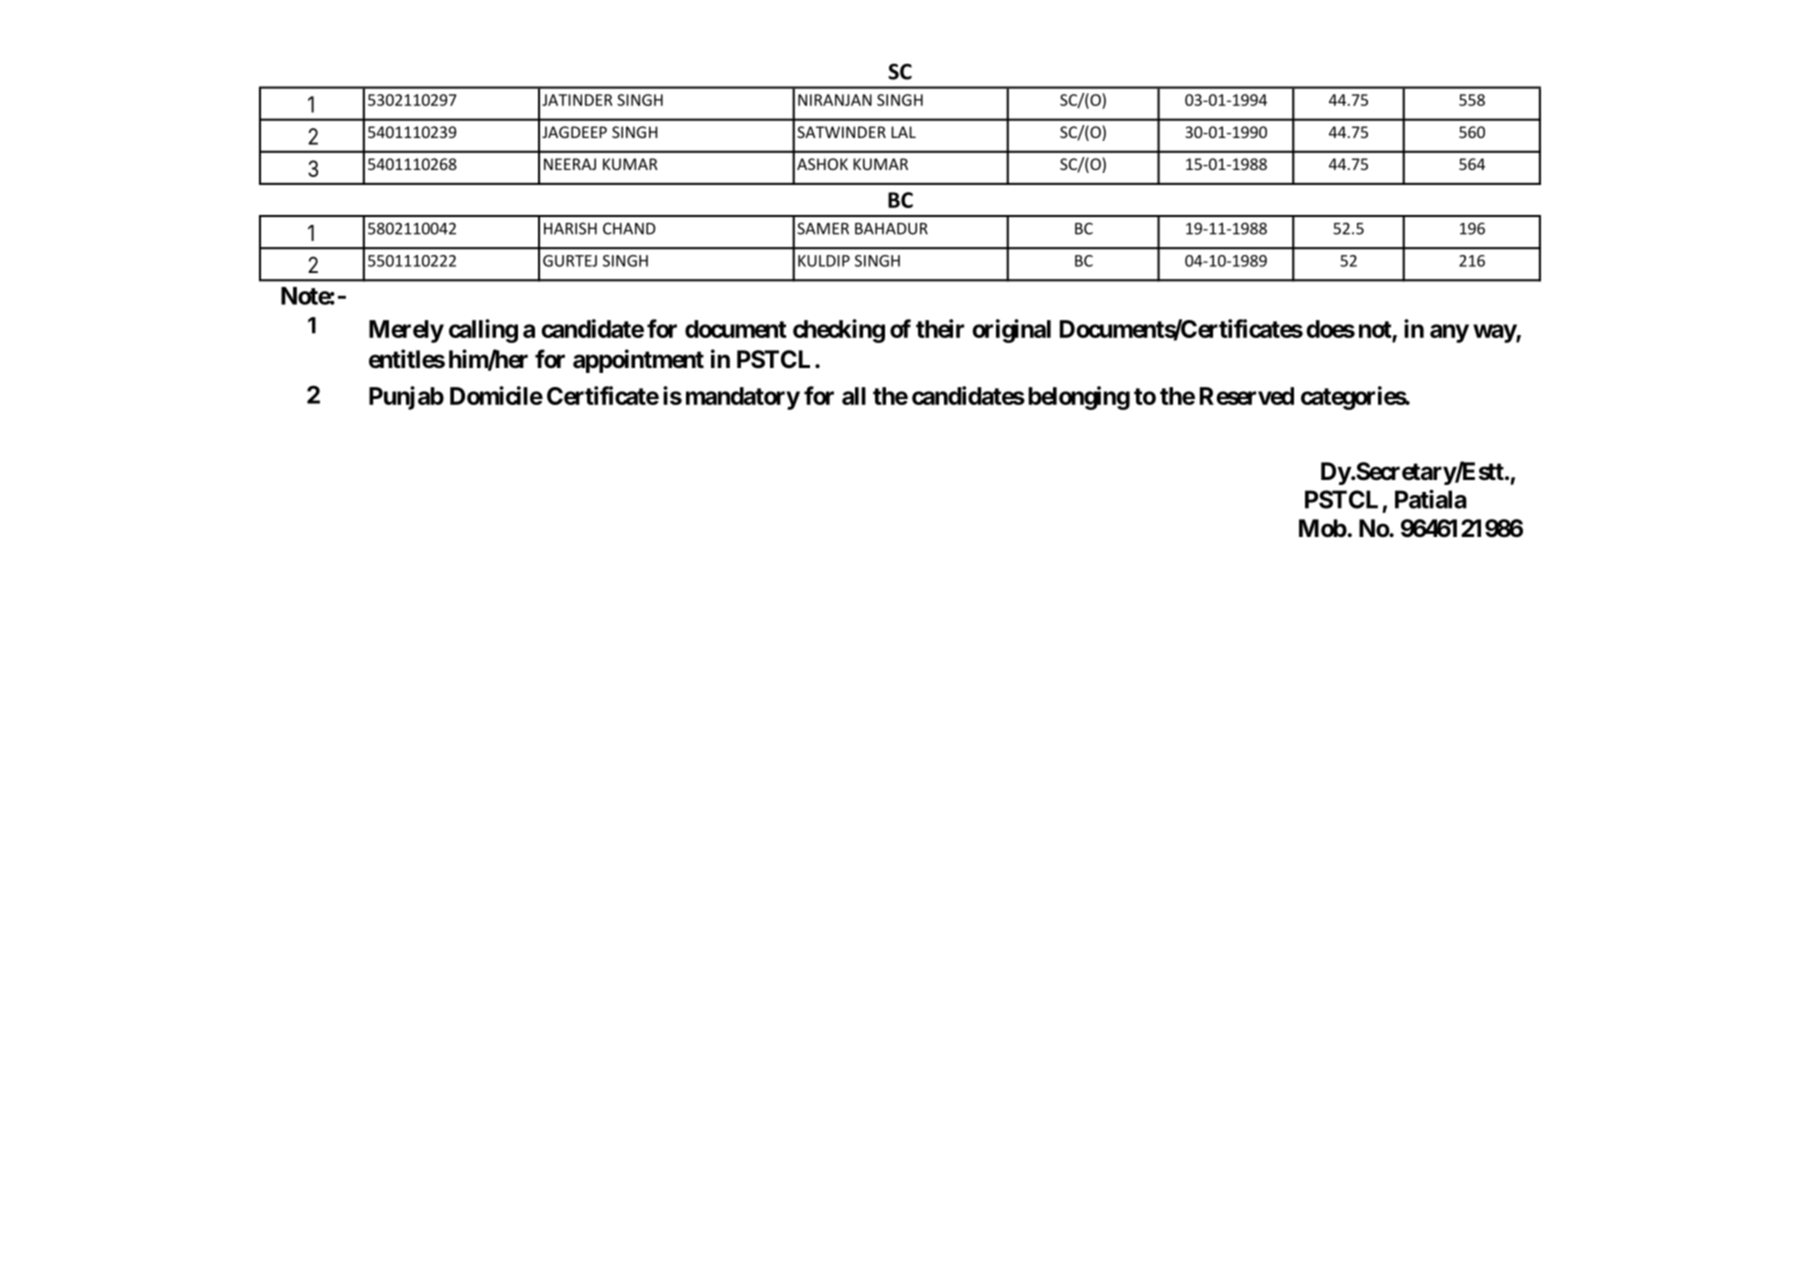 This screenshot has width=1802, height=1274. Describe the element at coordinates (891, 229) in the screenshot. I see `BAHADUR` at that location.
